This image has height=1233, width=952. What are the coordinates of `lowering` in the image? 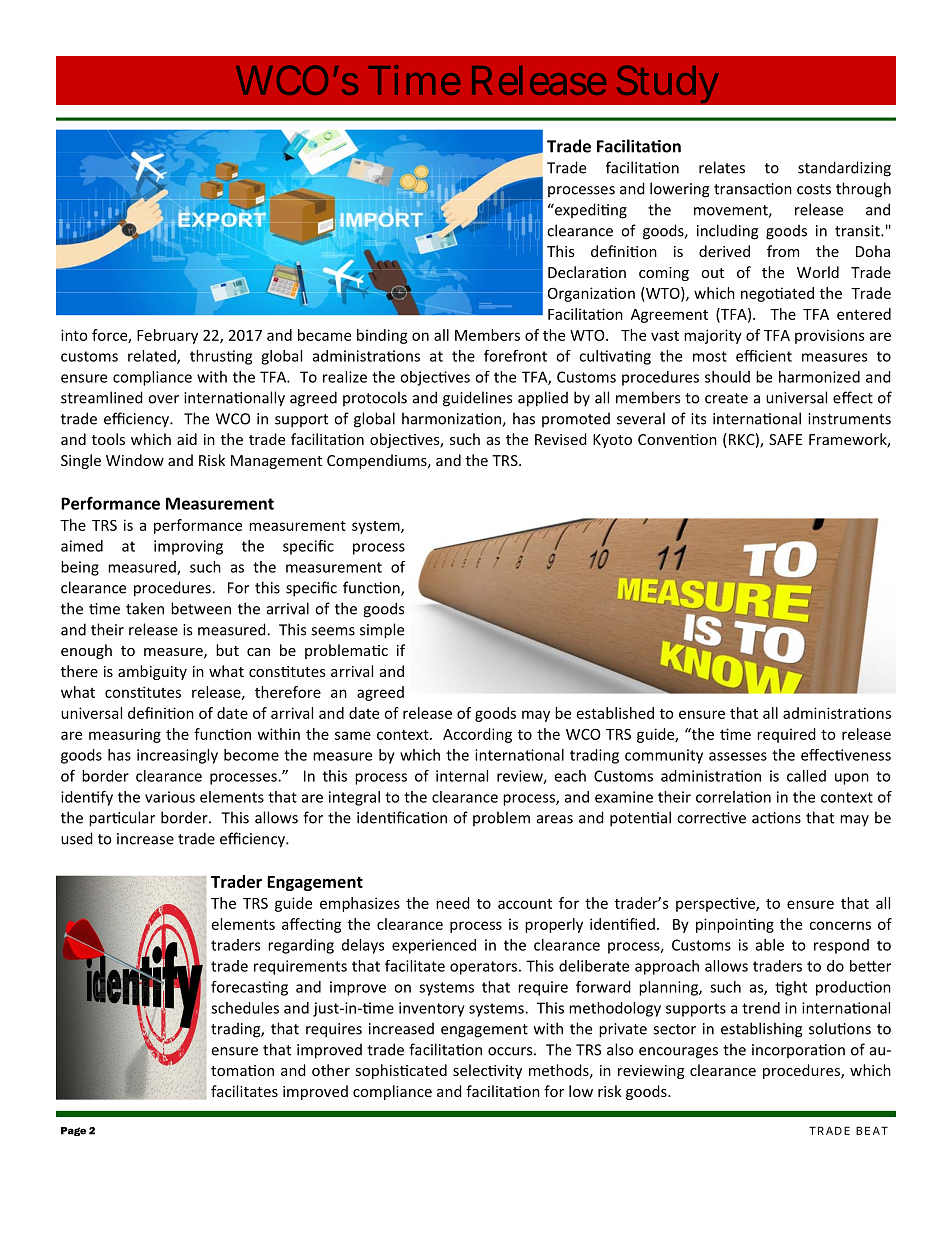 It's located at (679, 190).
